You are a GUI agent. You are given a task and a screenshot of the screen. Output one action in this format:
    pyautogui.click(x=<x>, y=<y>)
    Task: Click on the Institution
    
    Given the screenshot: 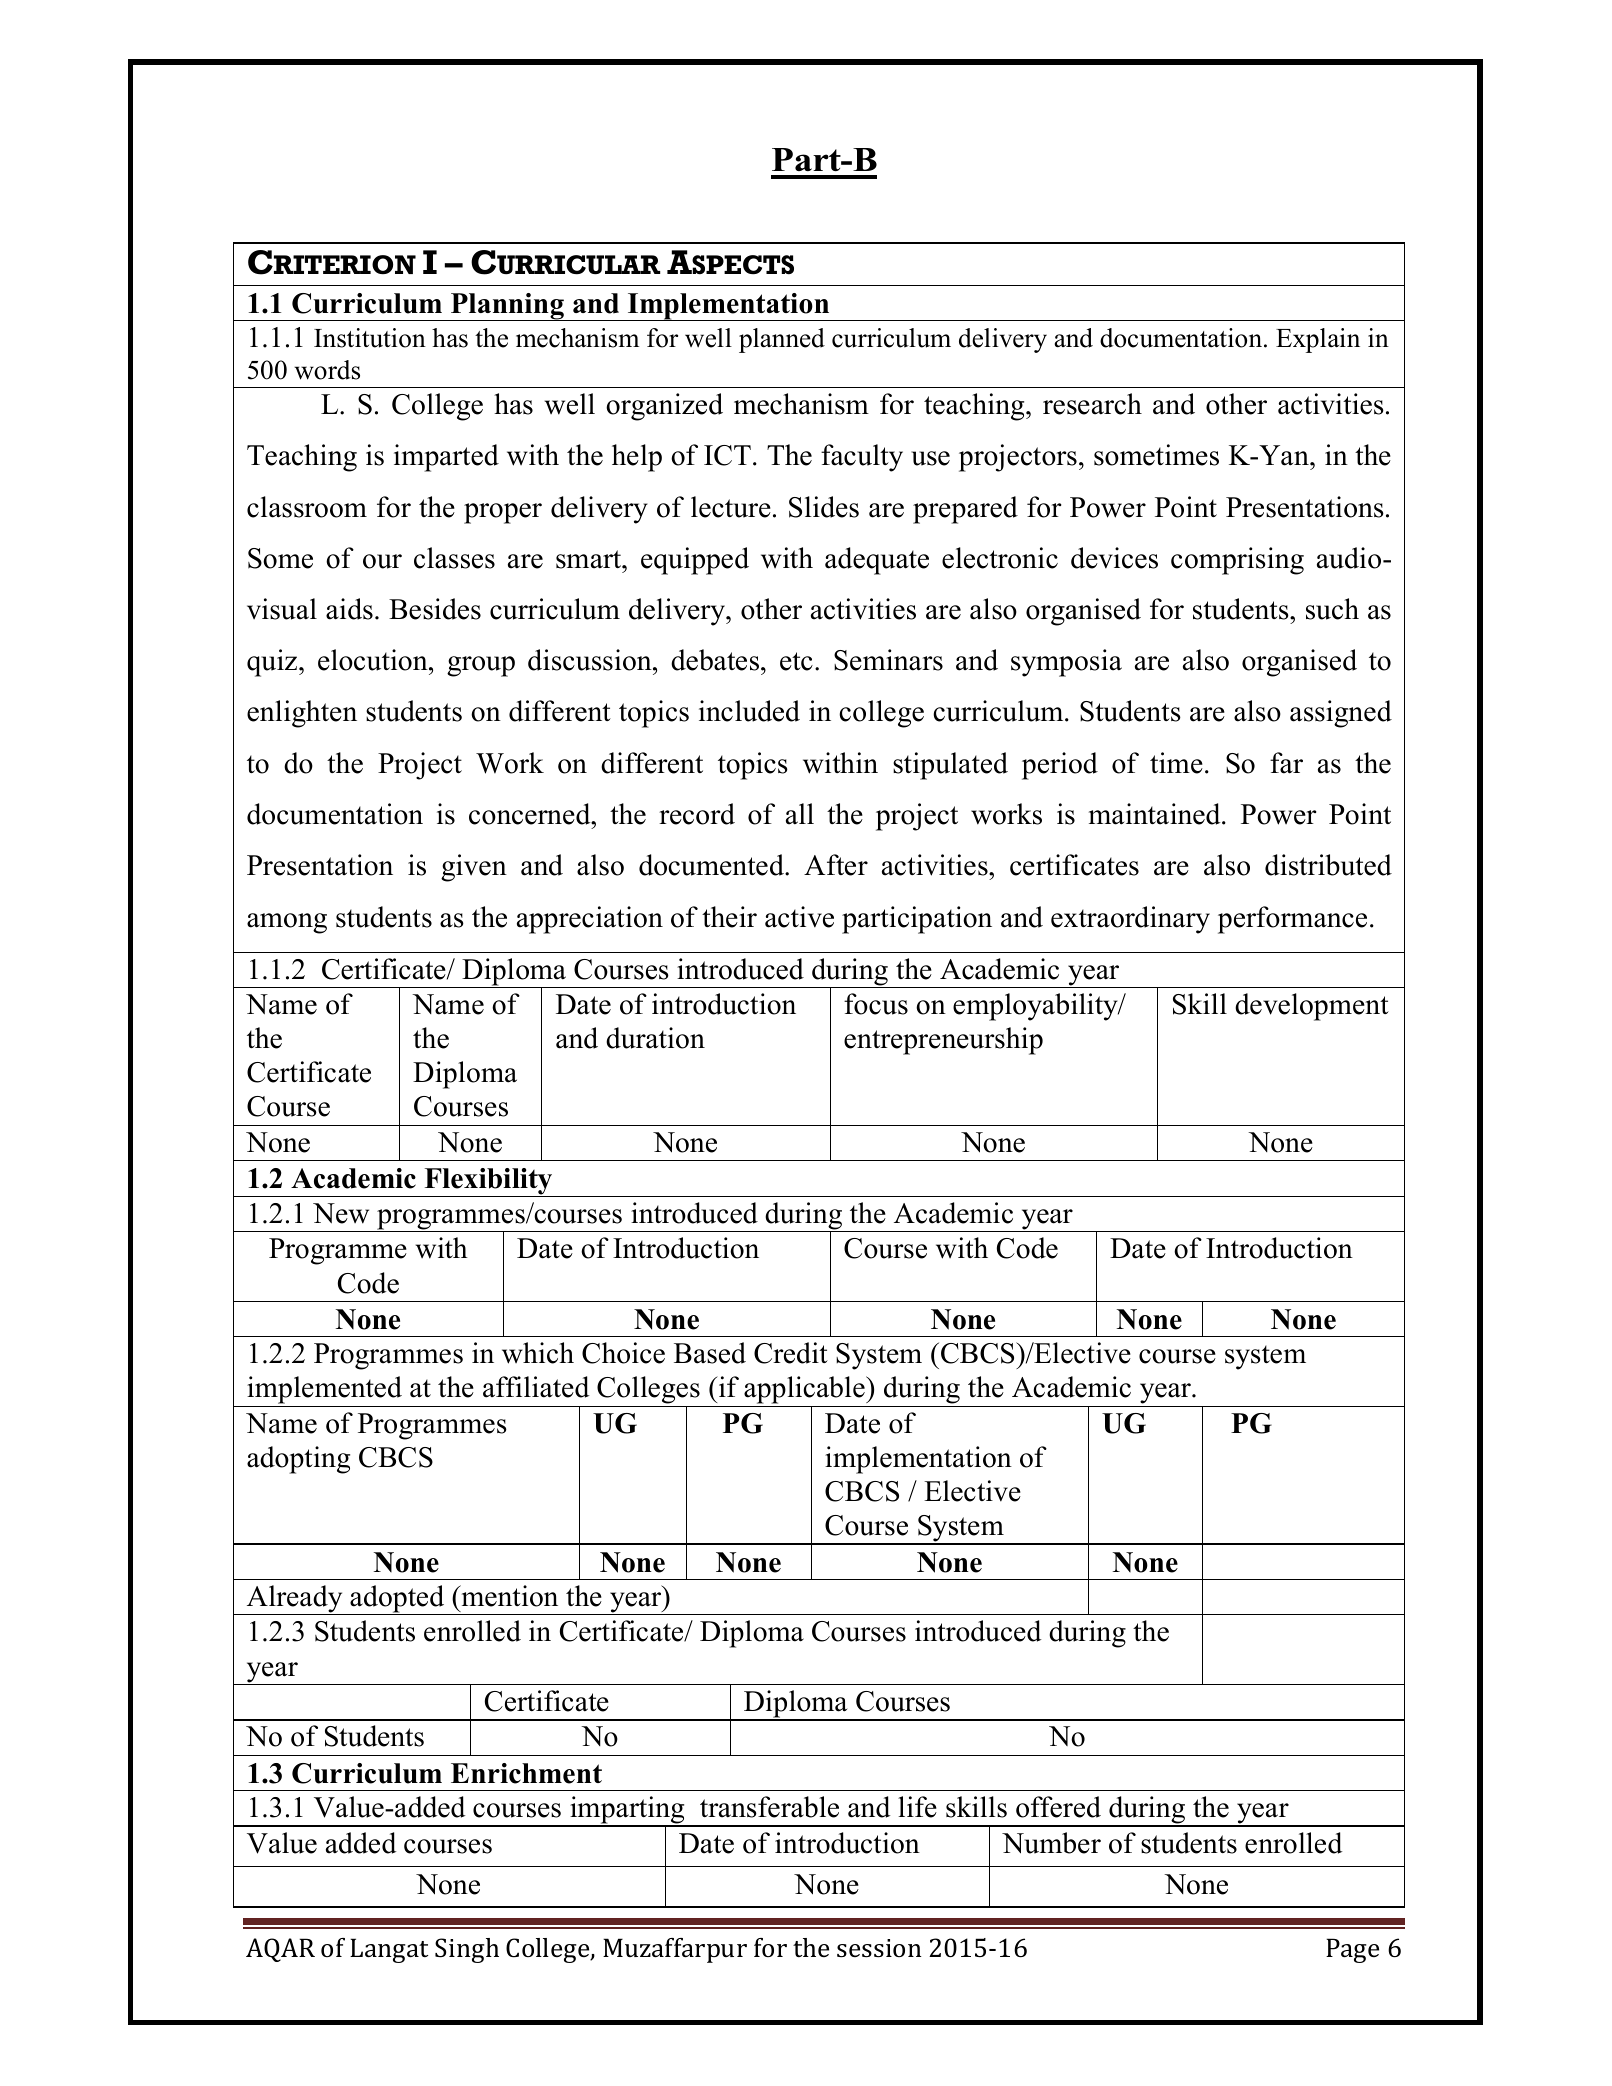 What is the action you would take?
    pyautogui.click(x=370, y=338)
